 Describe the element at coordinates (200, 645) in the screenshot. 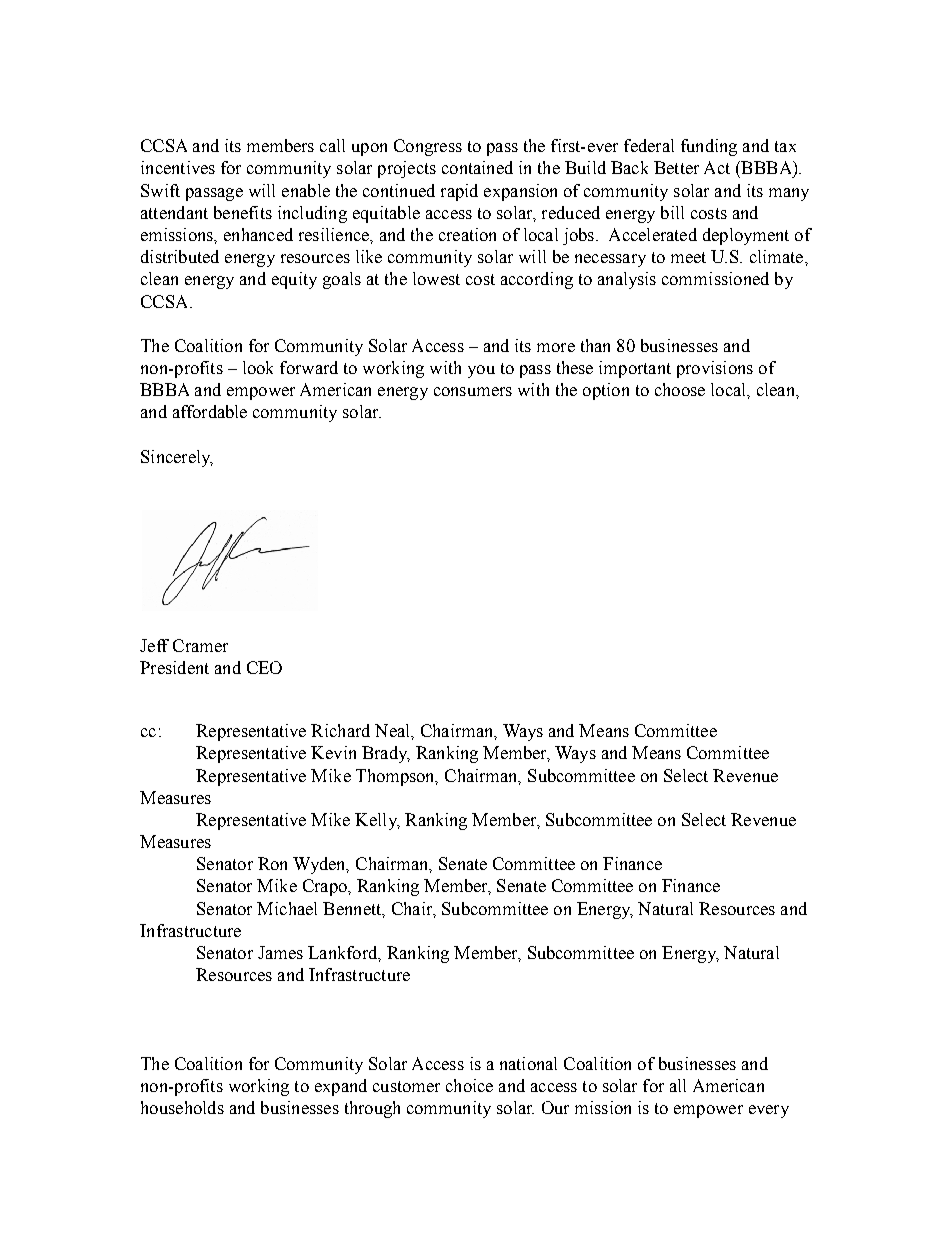

I see `Cramer` at that location.
